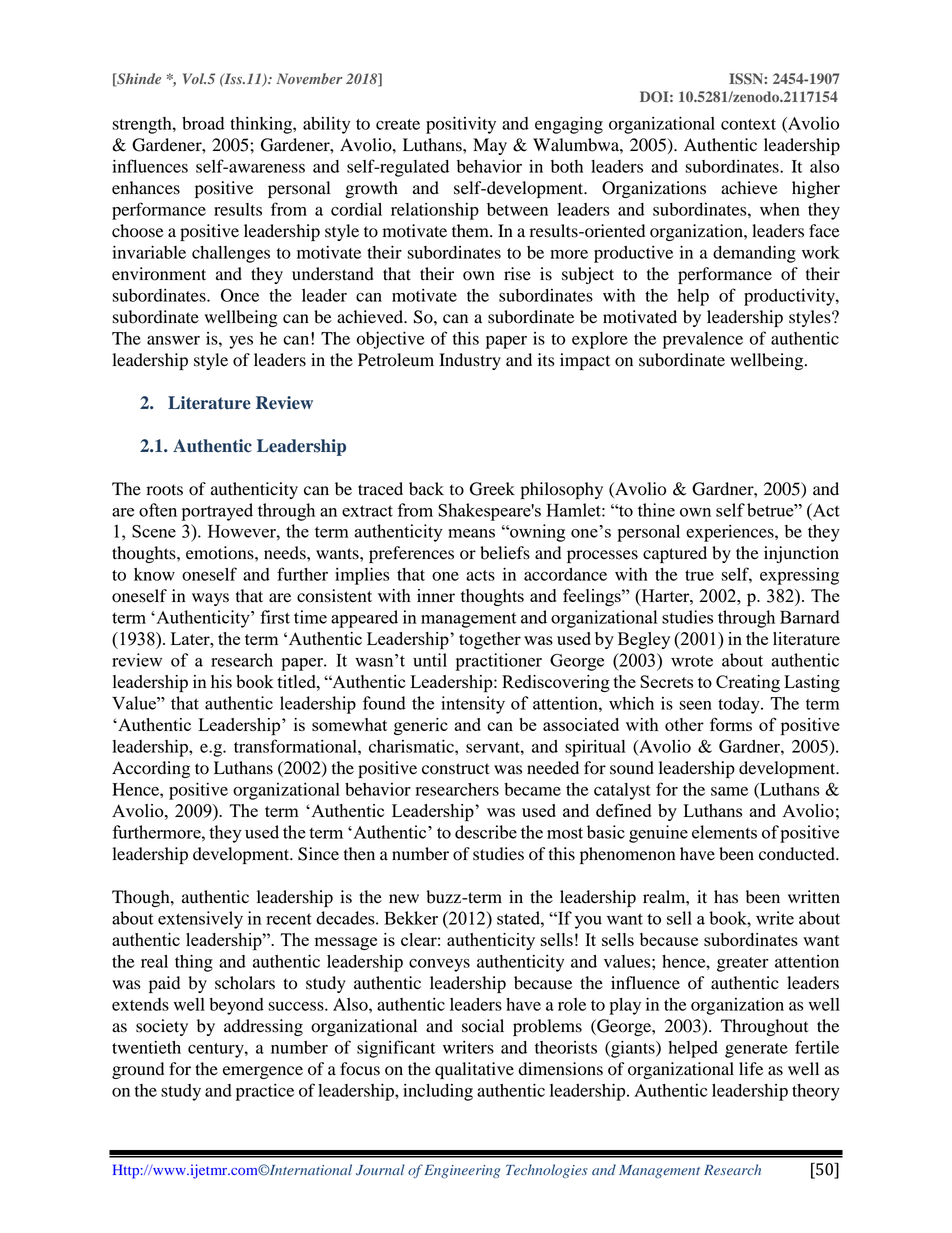 The width and height of the page is (952, 1233). Describe the element at coordinates (490, 640) in the page. I see `together` at that location.
